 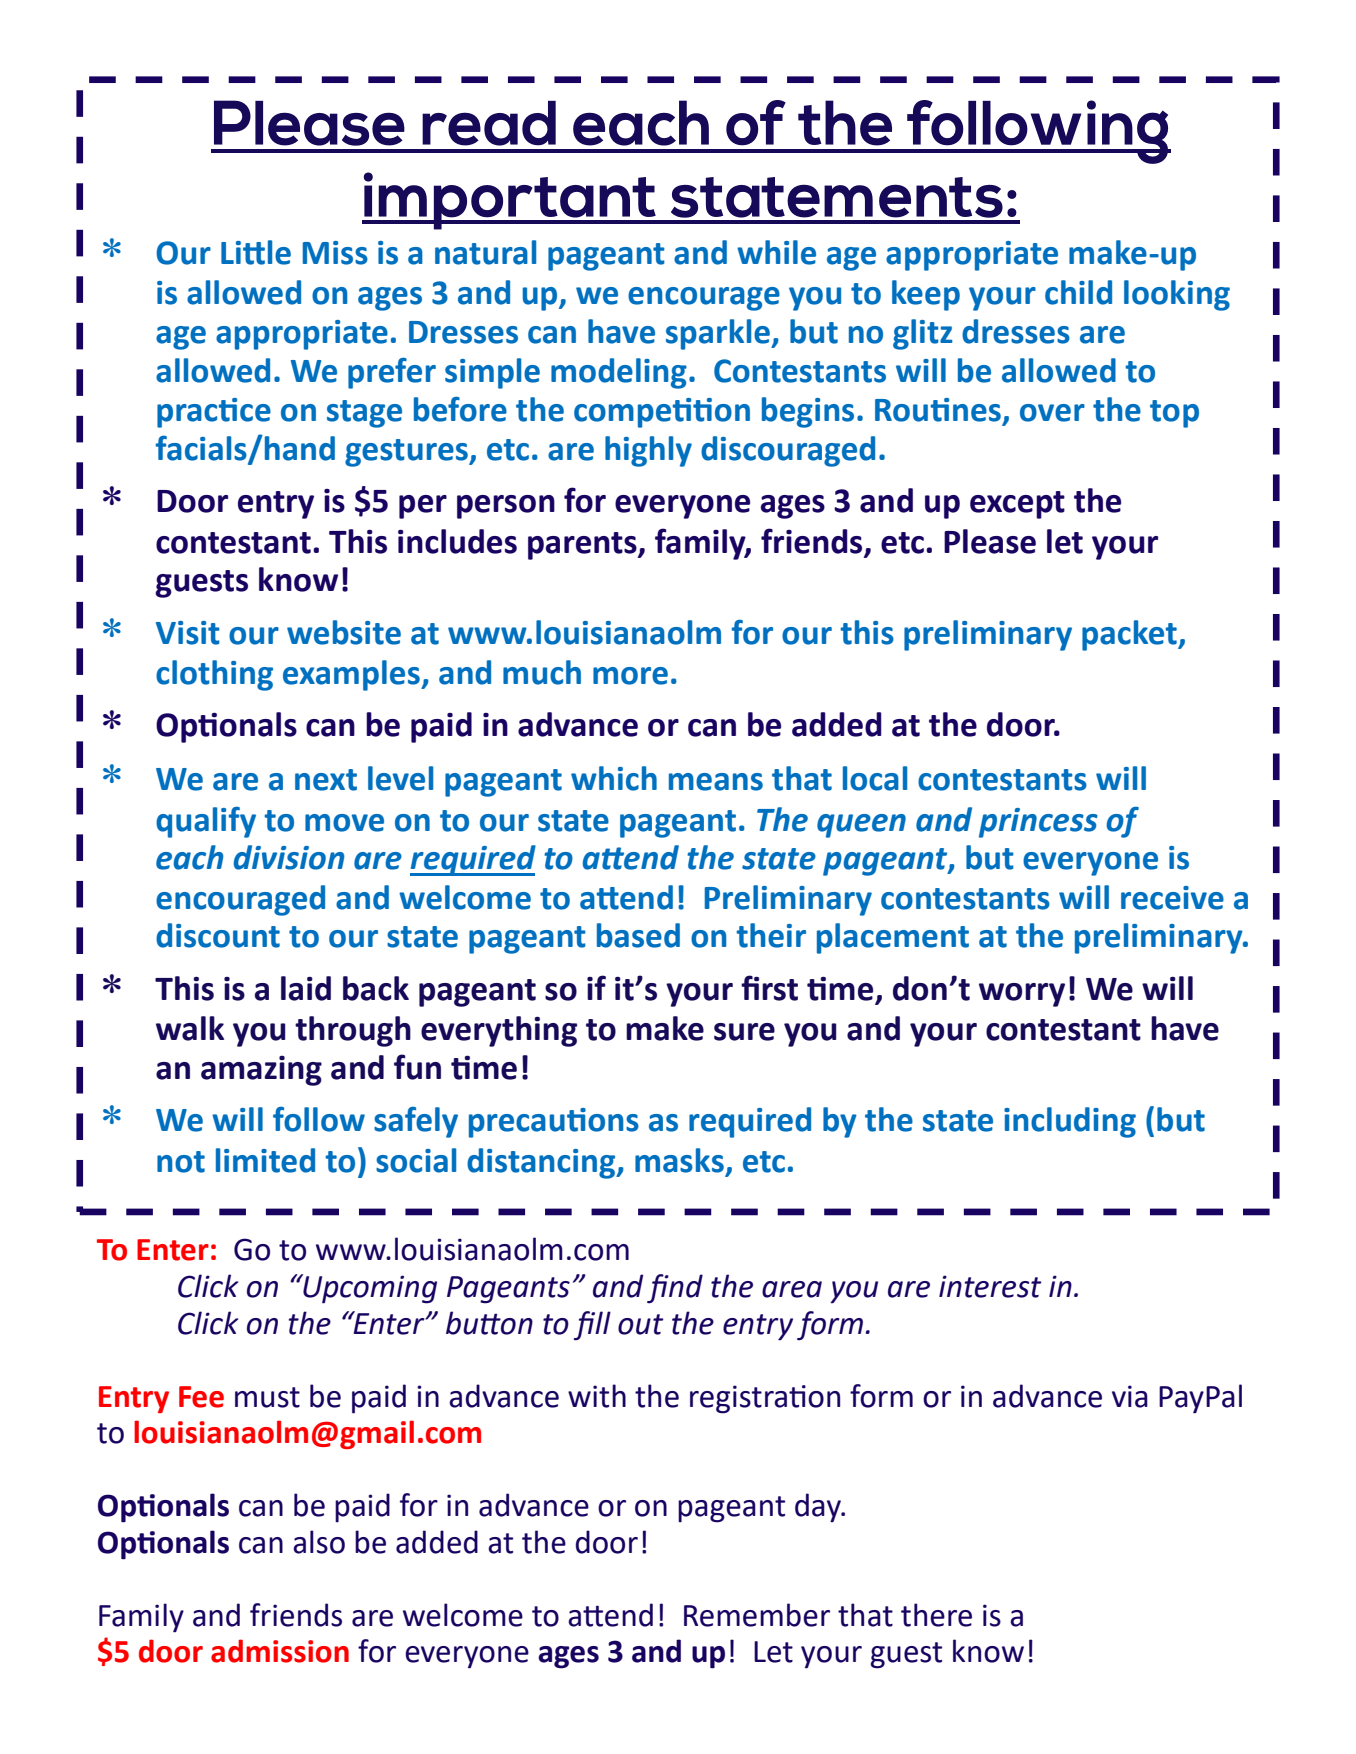 What do you see at coordinates (265, 1160) in the screenshot?
I see `limited` at bounding box center [265, 1160].
